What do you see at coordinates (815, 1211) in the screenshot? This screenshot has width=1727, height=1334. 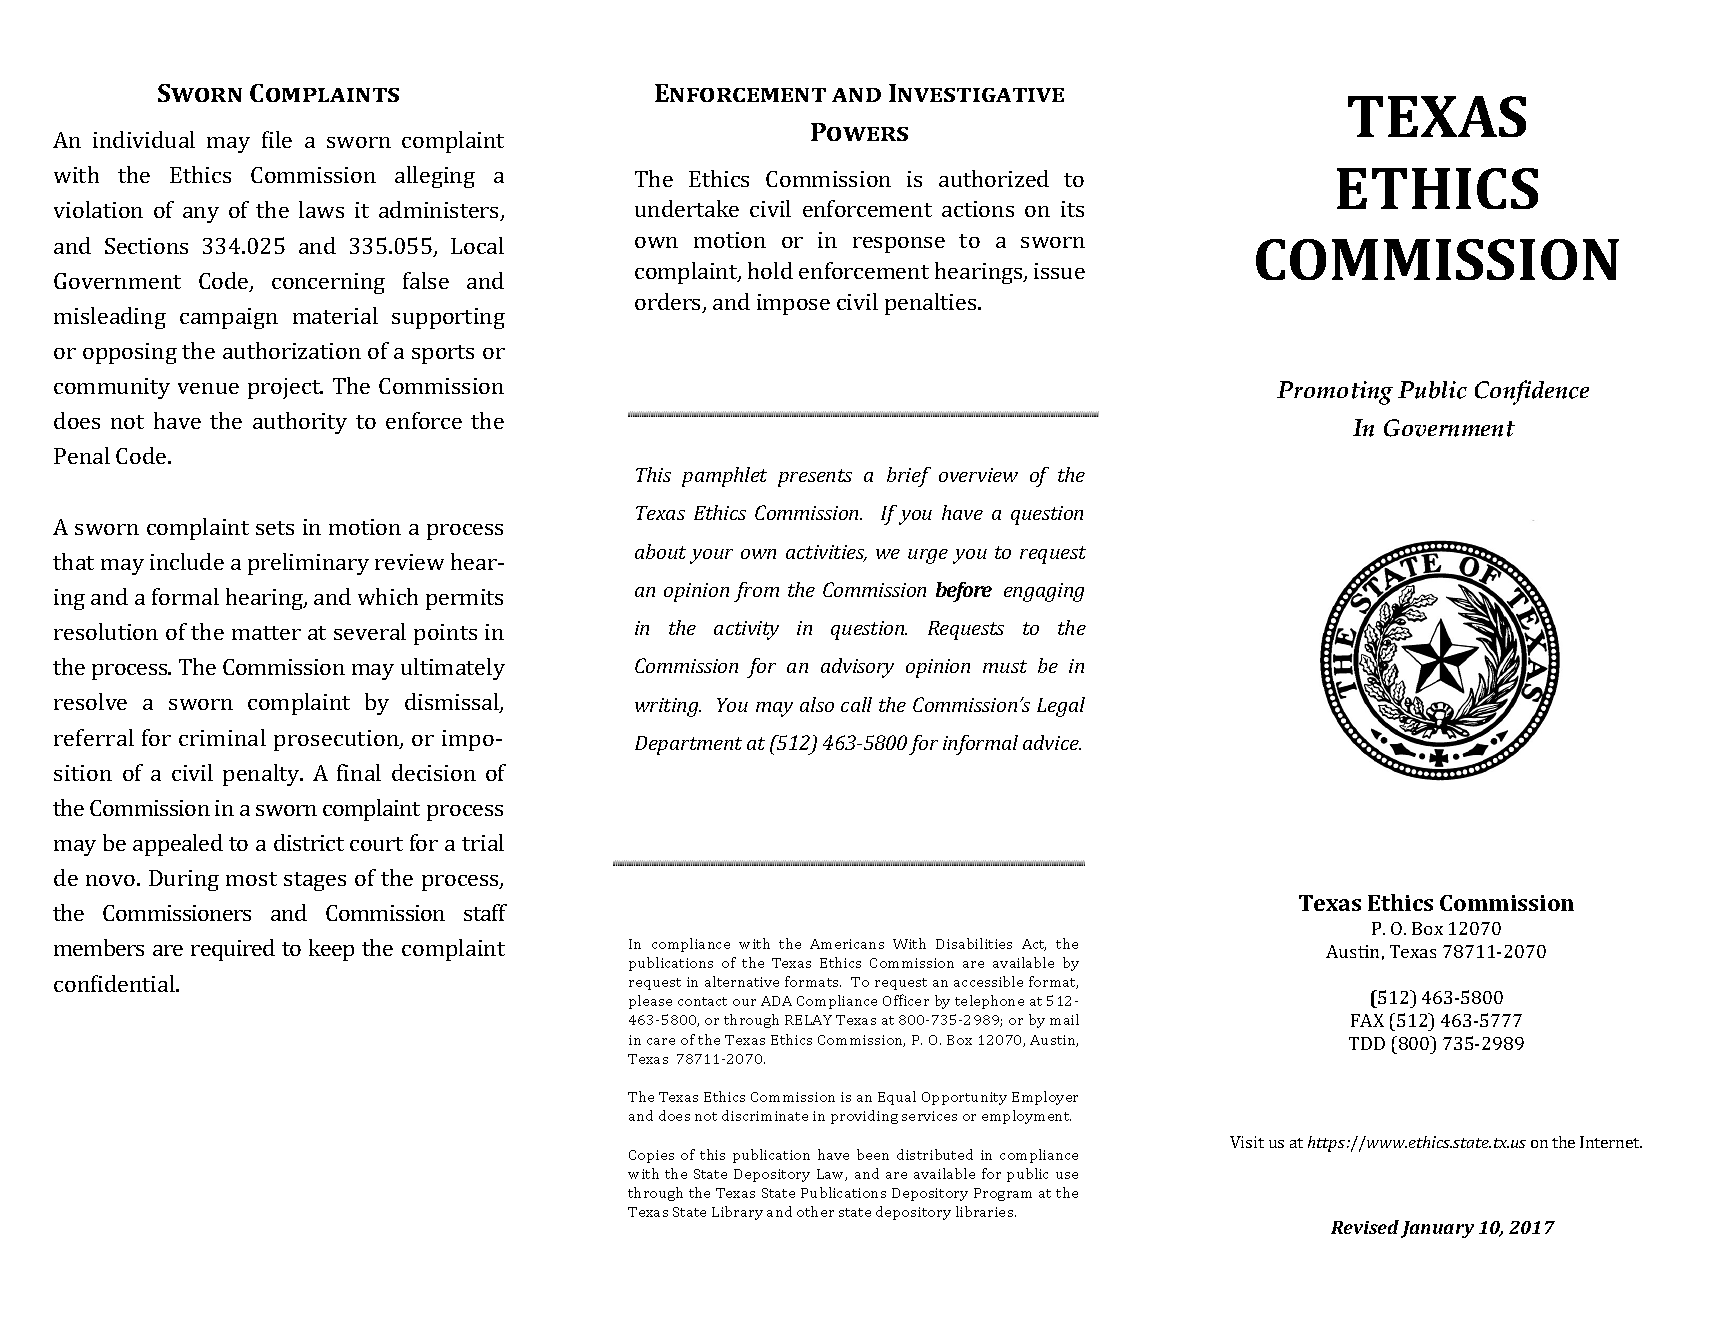 I see `other` at bounding box center [815, 1211].
